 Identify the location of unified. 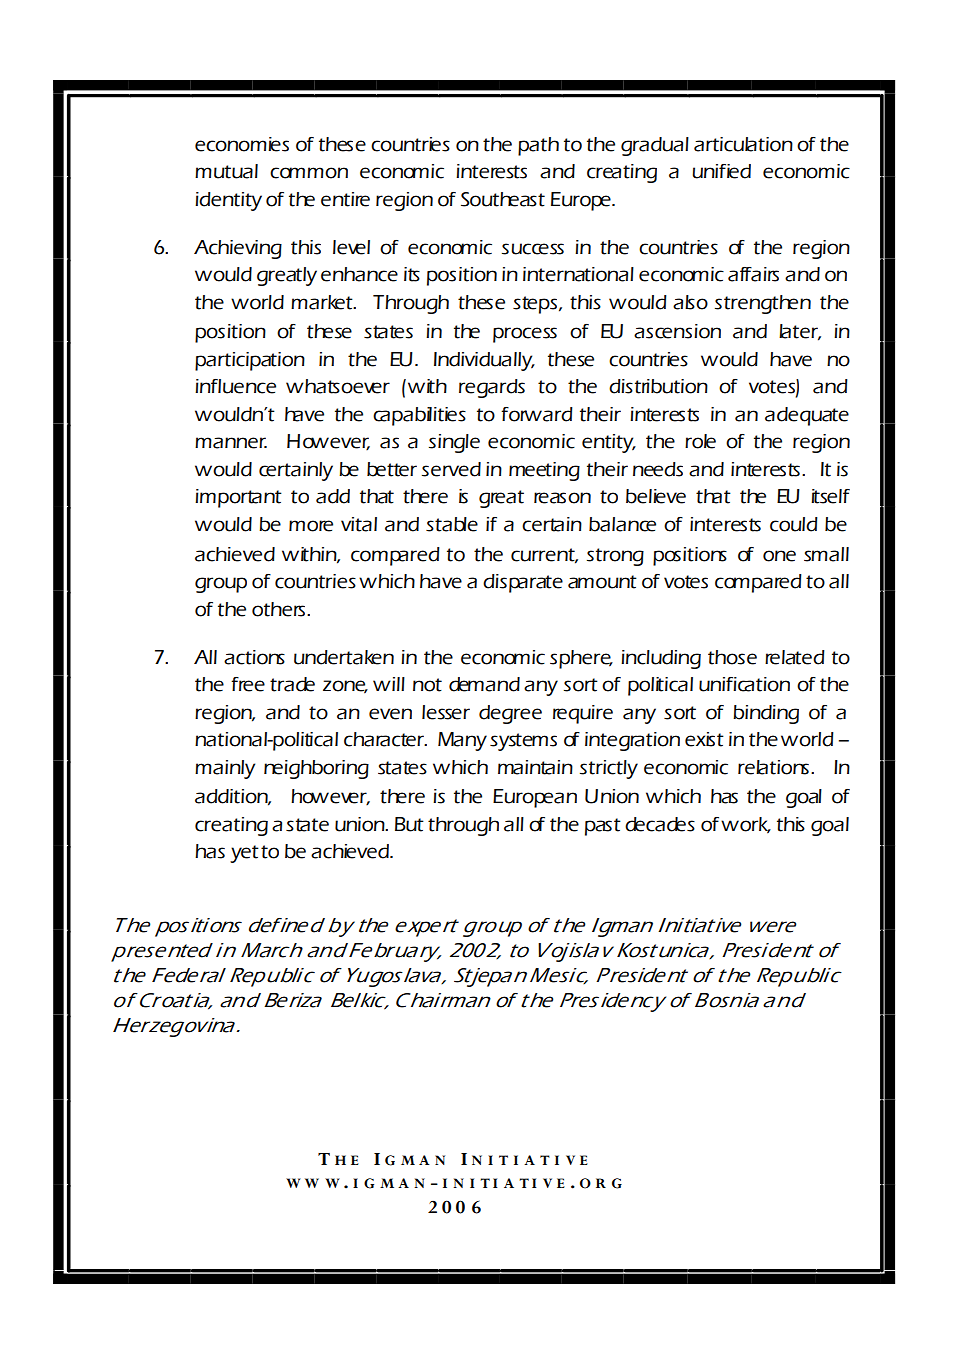
(721, 171).
